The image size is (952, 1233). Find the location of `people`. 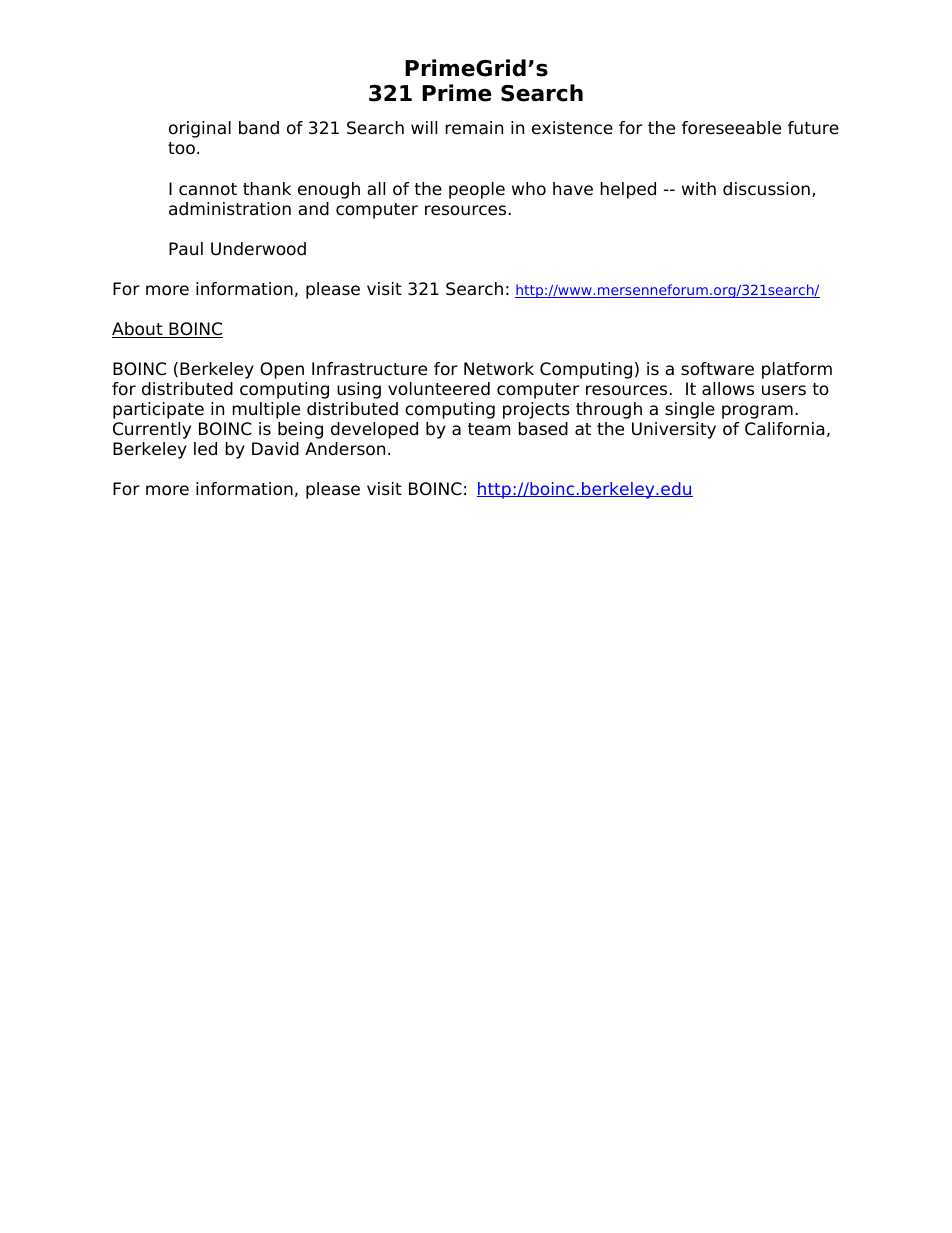

people is located at coordinates (477, 190).
